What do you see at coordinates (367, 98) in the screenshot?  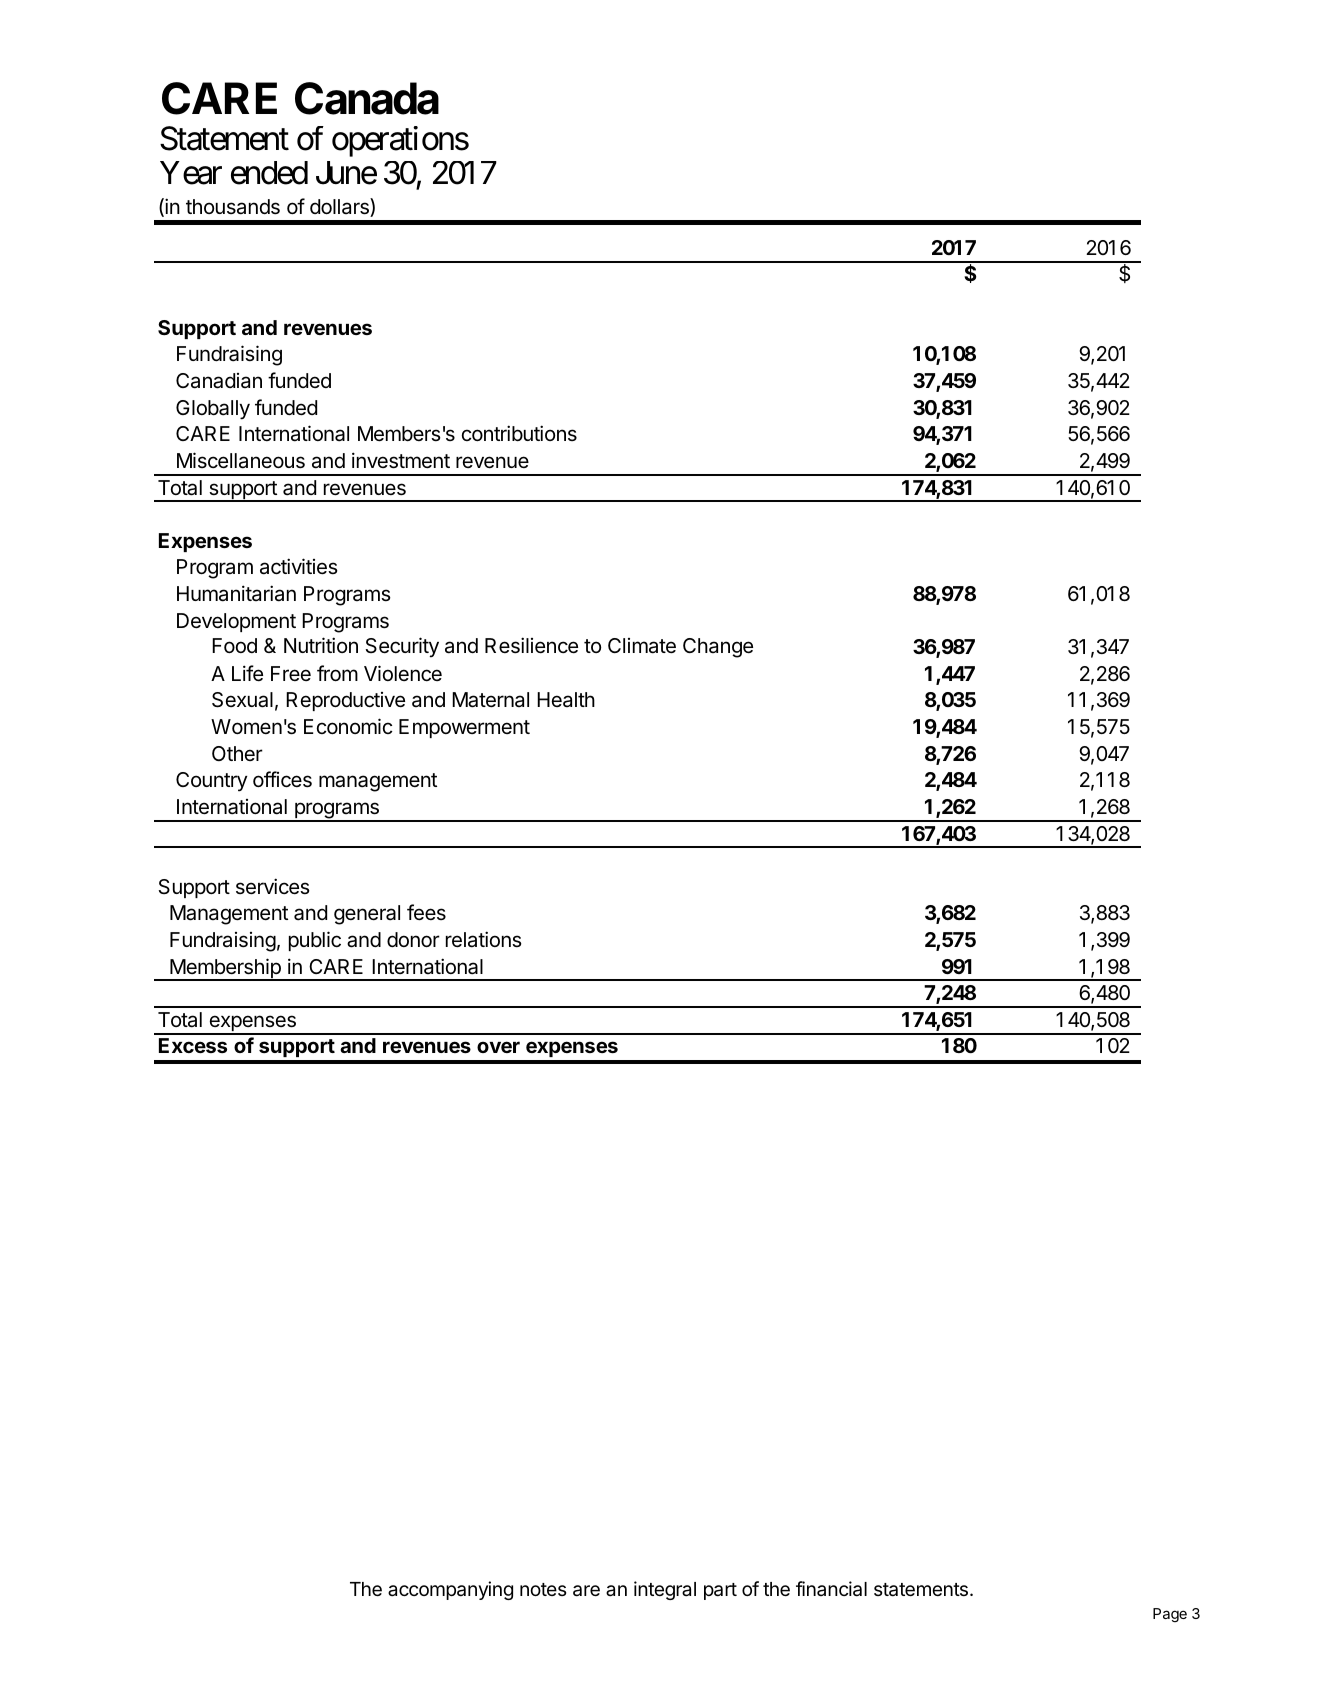 I see `Canada` at bounding box center [367, 98].
